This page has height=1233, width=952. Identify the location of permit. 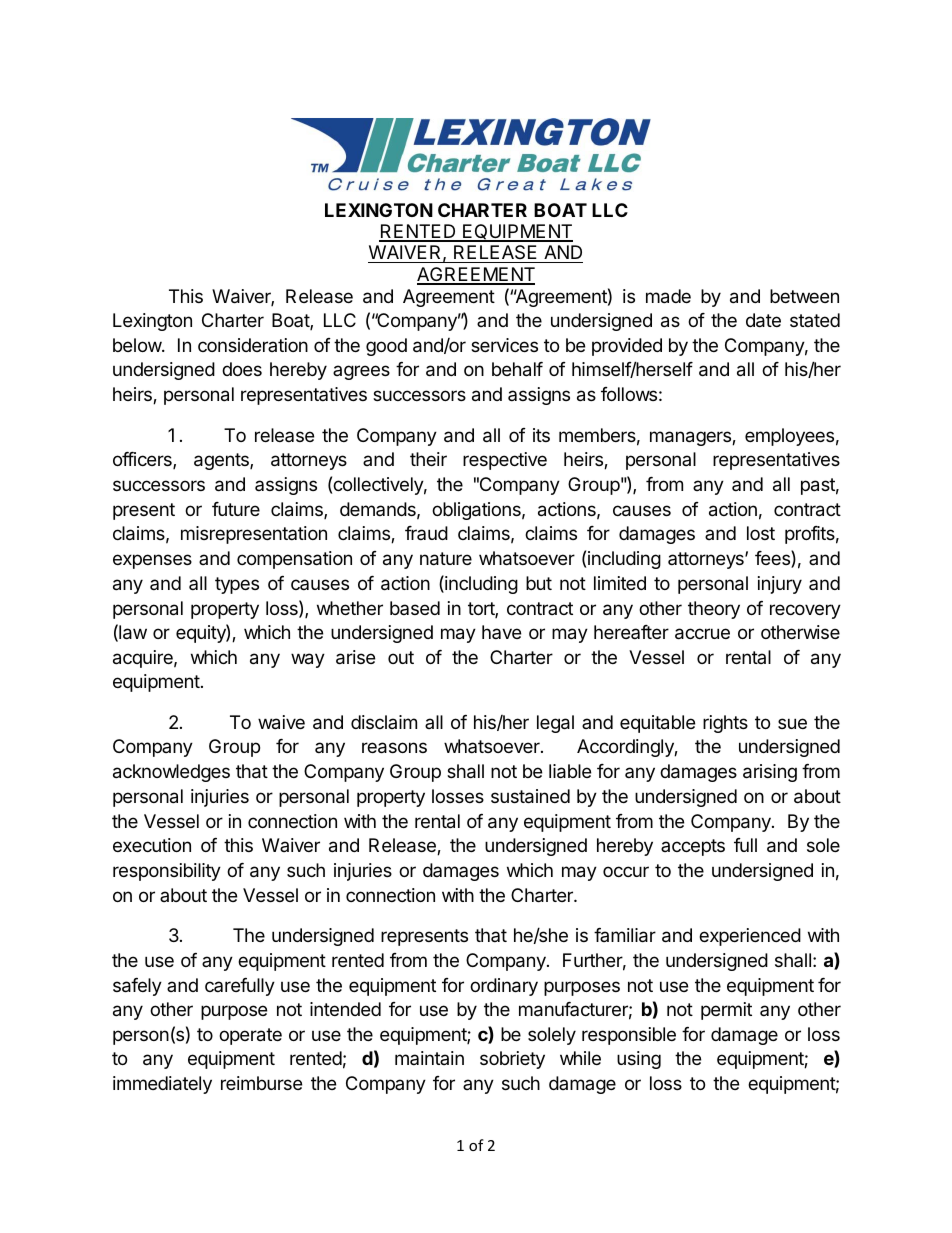
(726, 1011).
